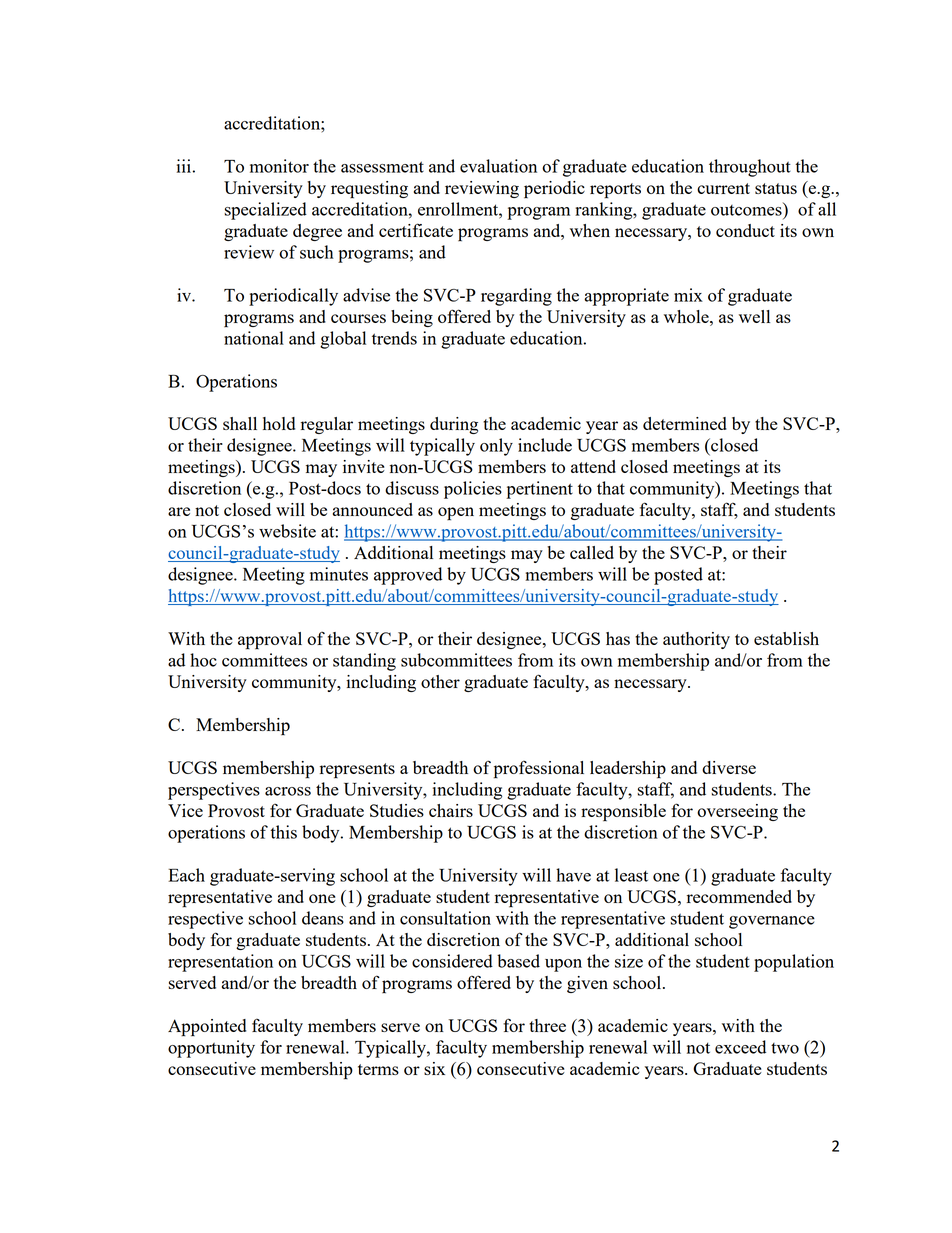 The width and height of the screenshot is (952, 1233). What do you see at coordinates (685, 423) in the screenshot?
I see `determined` at bounding box center [685, 423].
